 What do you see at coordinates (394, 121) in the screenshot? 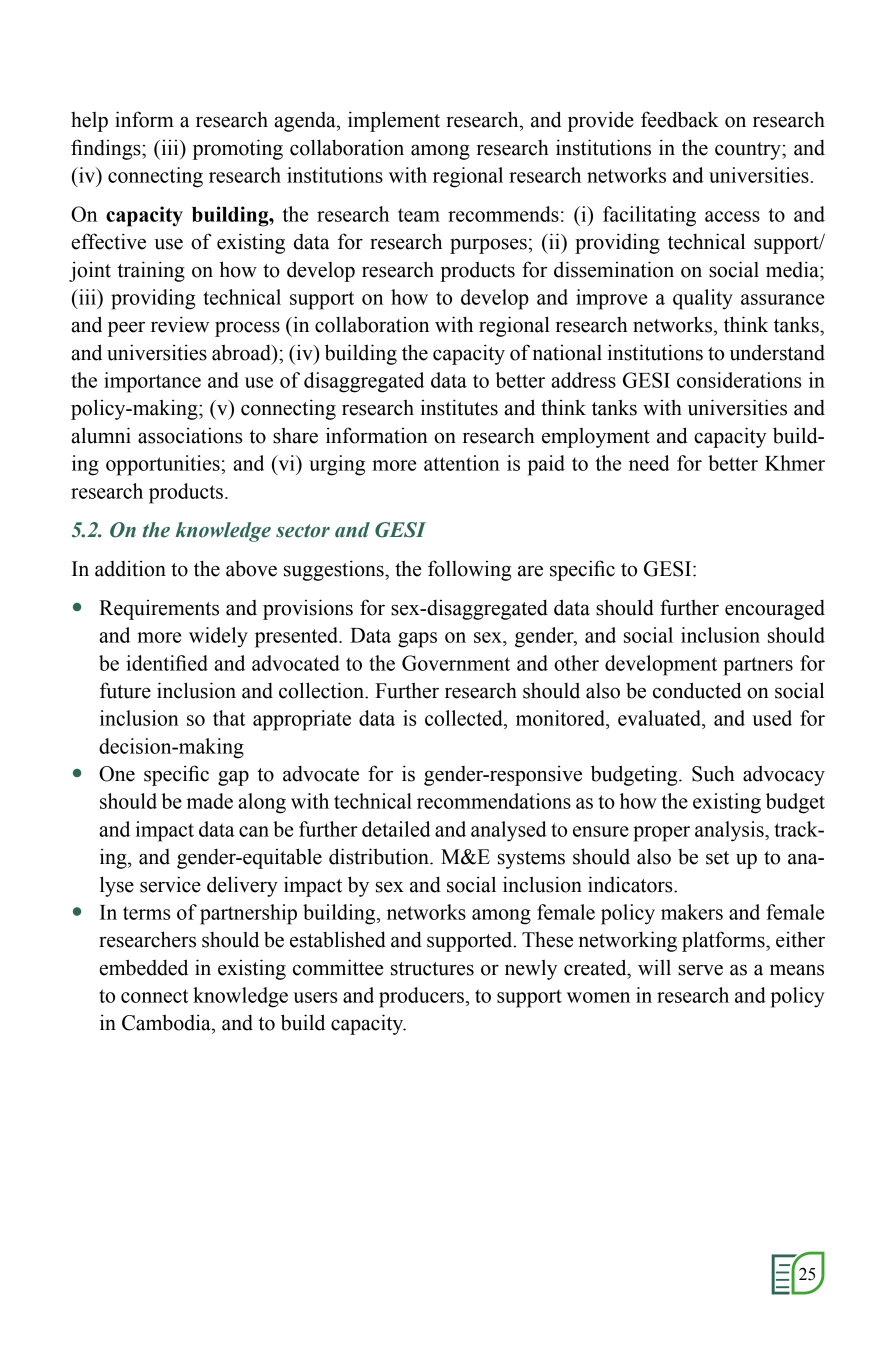
I see `implement` at bounding box center [394, 121].
